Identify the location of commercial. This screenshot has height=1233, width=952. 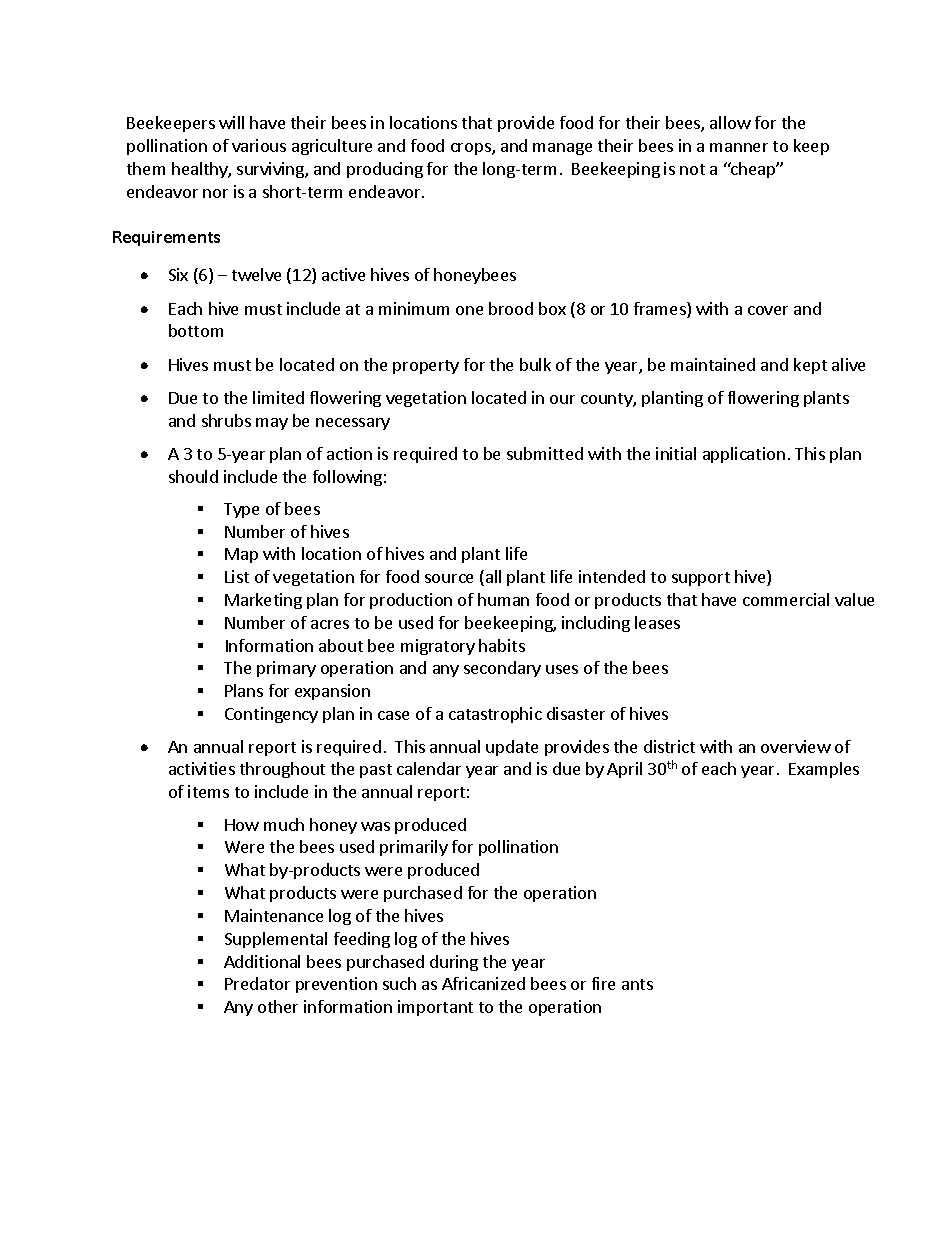
(786, 599).
